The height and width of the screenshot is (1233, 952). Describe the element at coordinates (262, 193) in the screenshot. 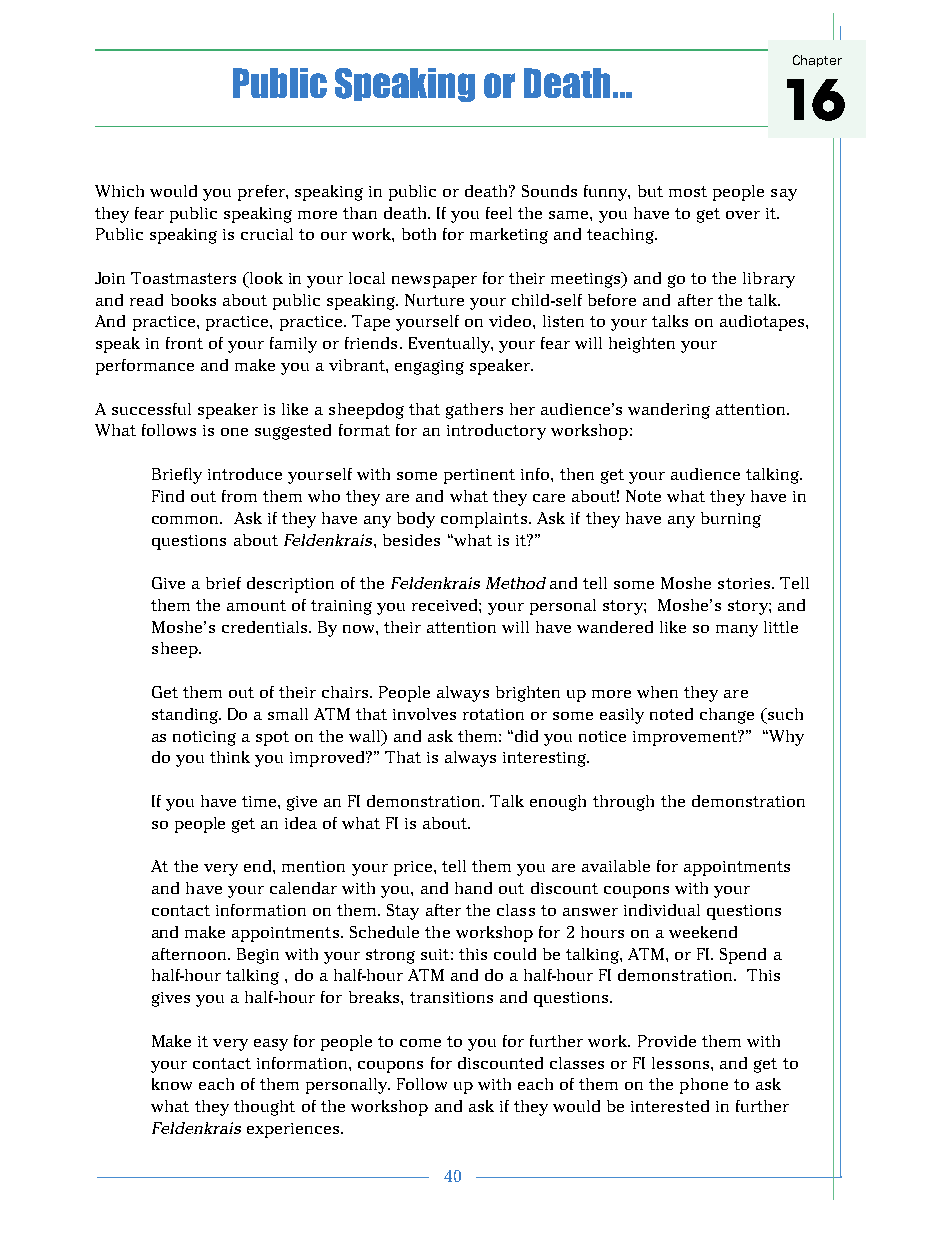

I see `prefer` at that location.
